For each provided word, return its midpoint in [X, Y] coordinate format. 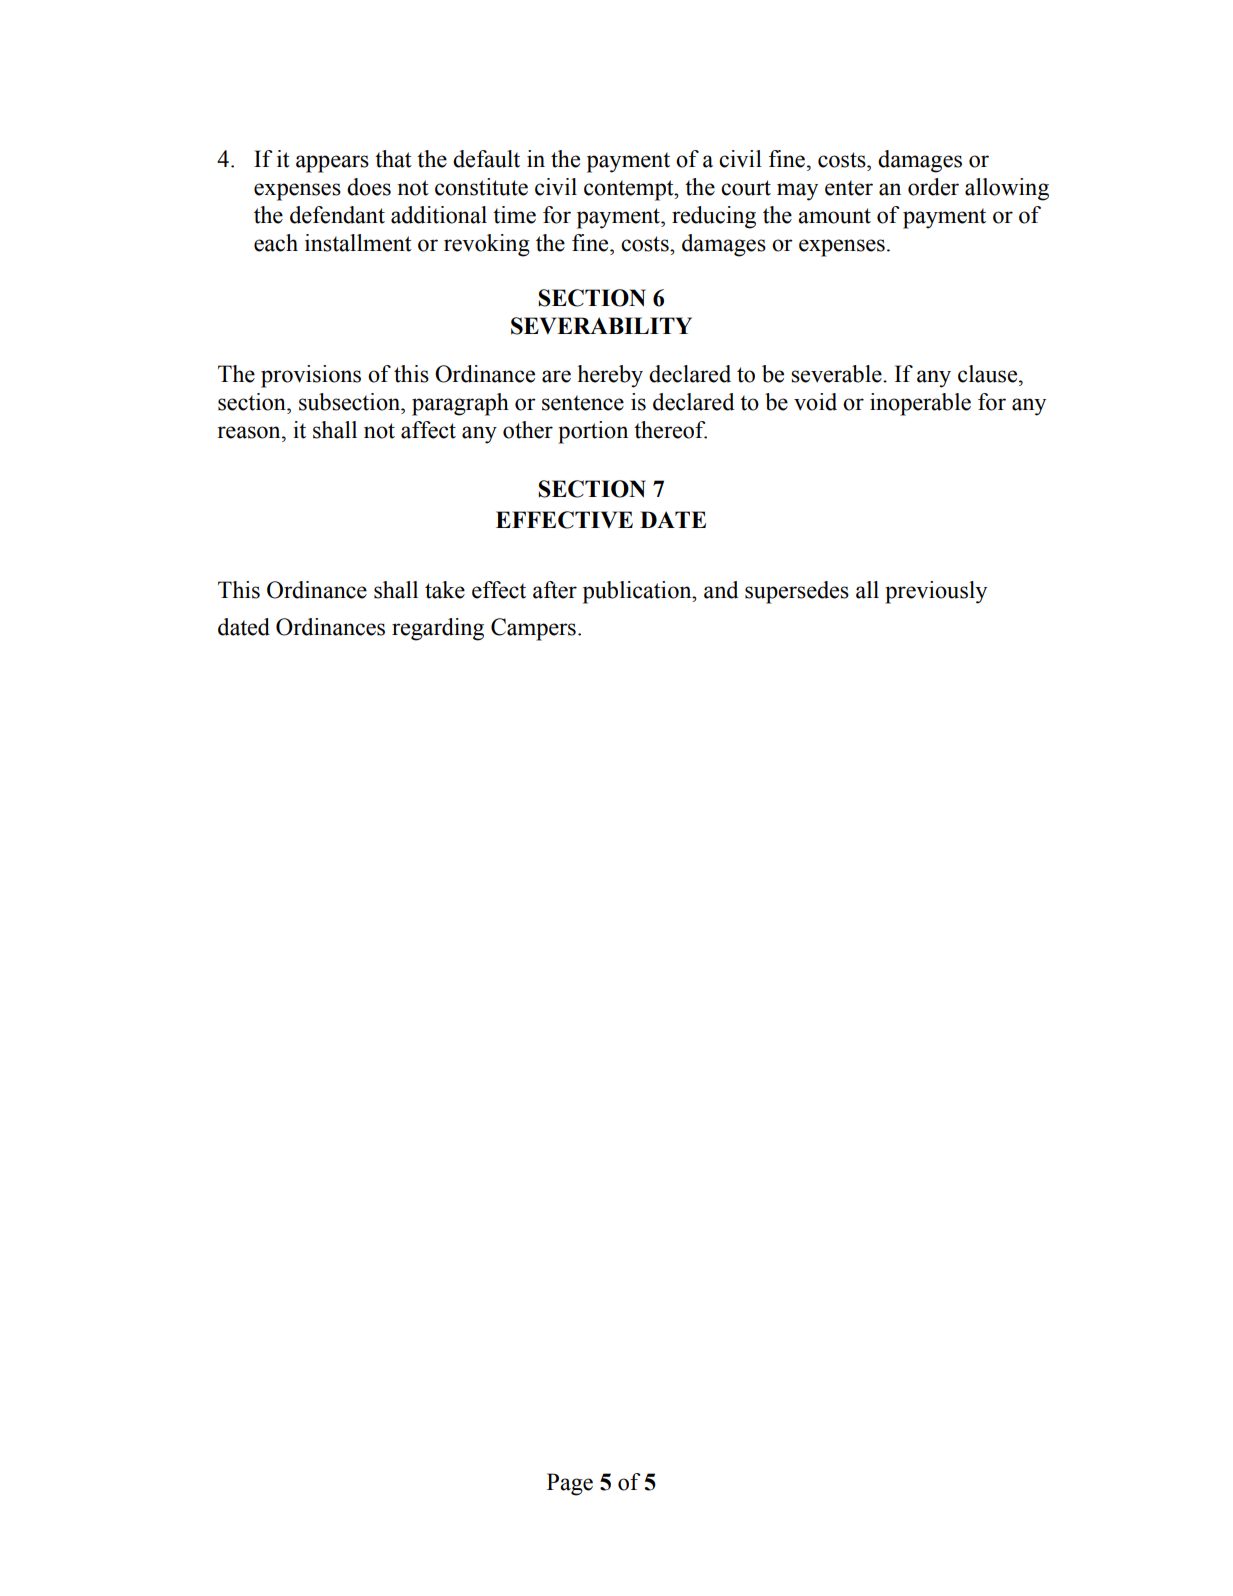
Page [570, 1484]
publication [638, 592]
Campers [533, 629]
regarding [438, 629]
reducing [714, 217]
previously [936, 592]
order [933, 187]
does [369, 187]
